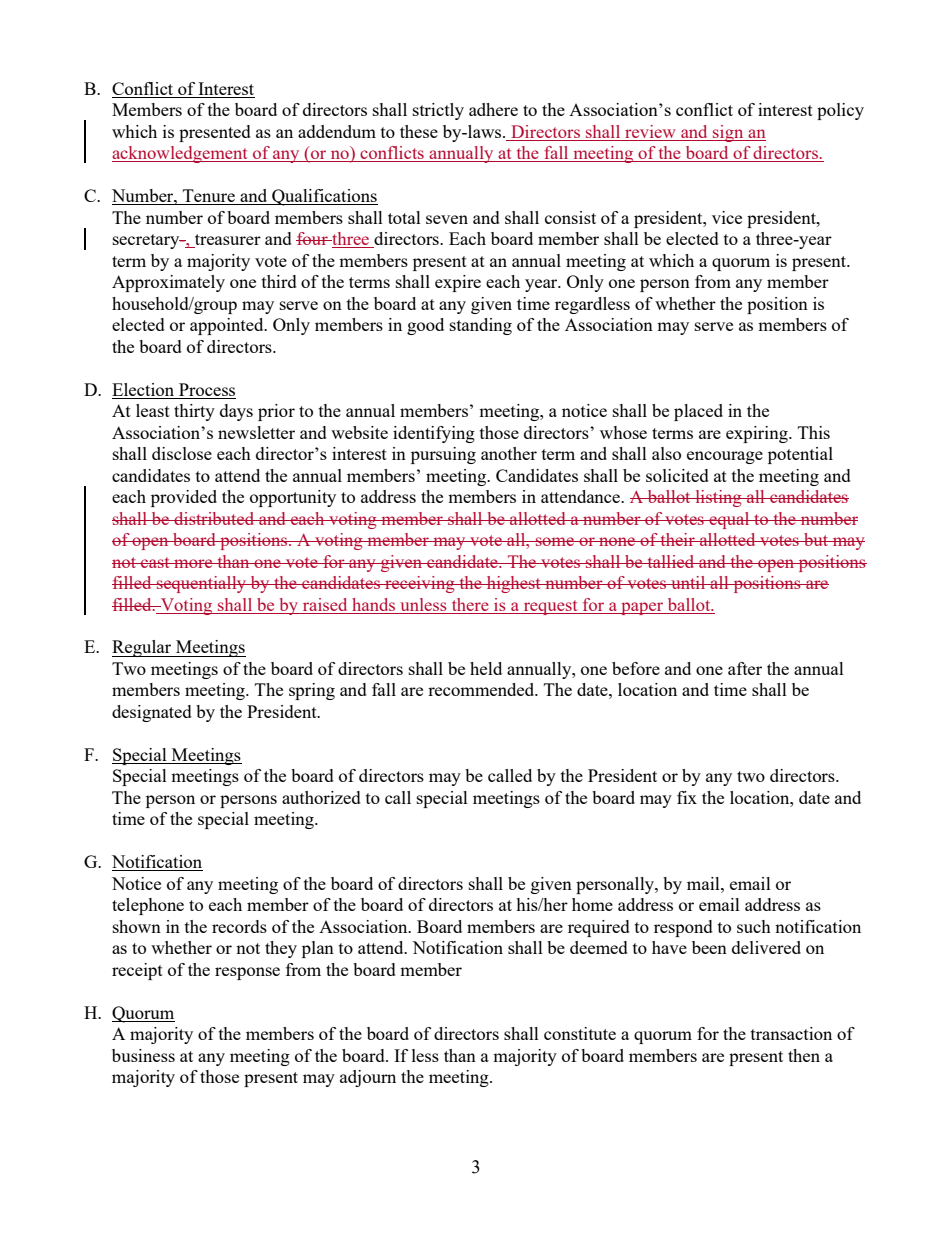 Image resolution: width=952 pixels, height=1233 pixels. I want to click on recommended, so click(482, 689).
